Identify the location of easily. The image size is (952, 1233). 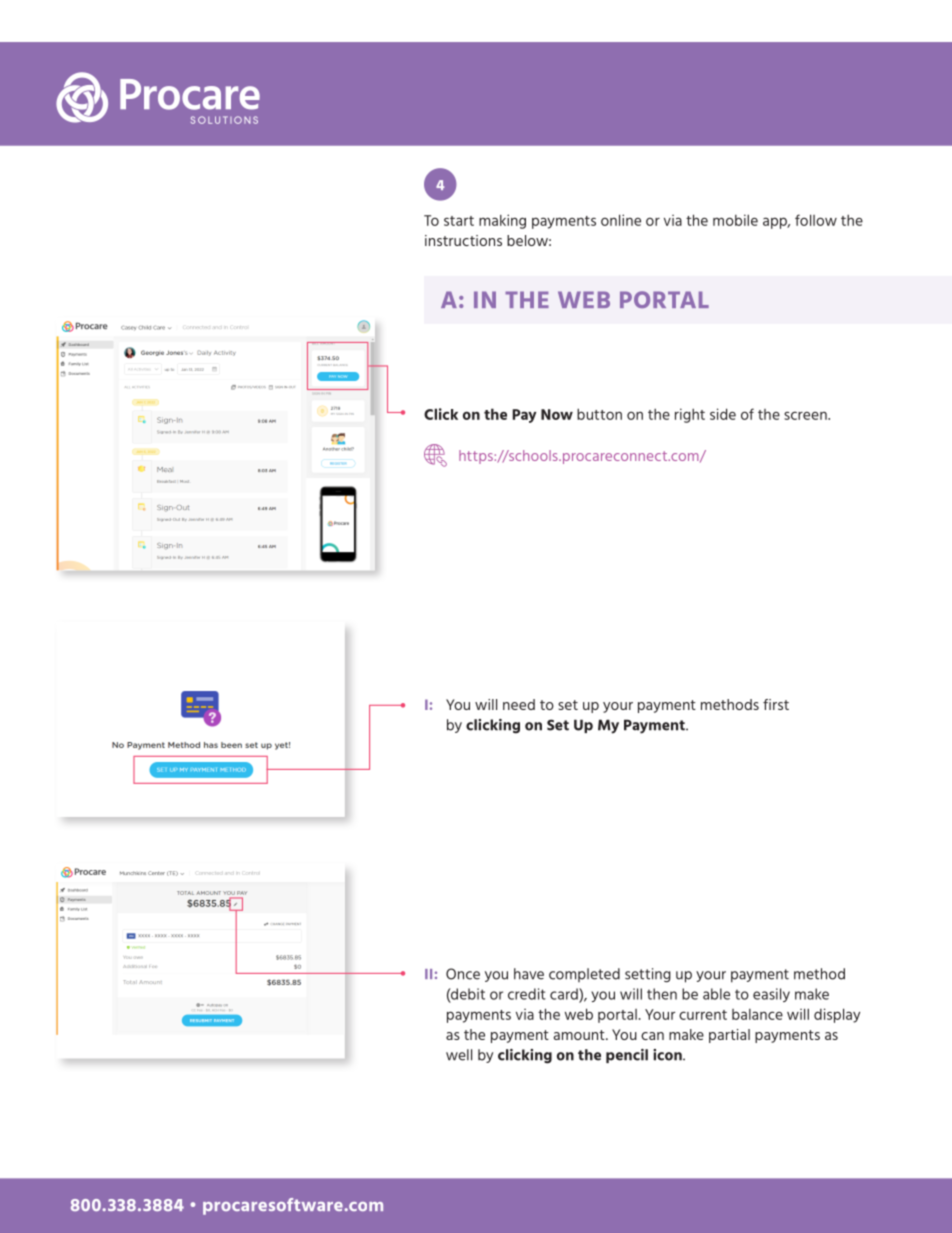
(771, 995).
